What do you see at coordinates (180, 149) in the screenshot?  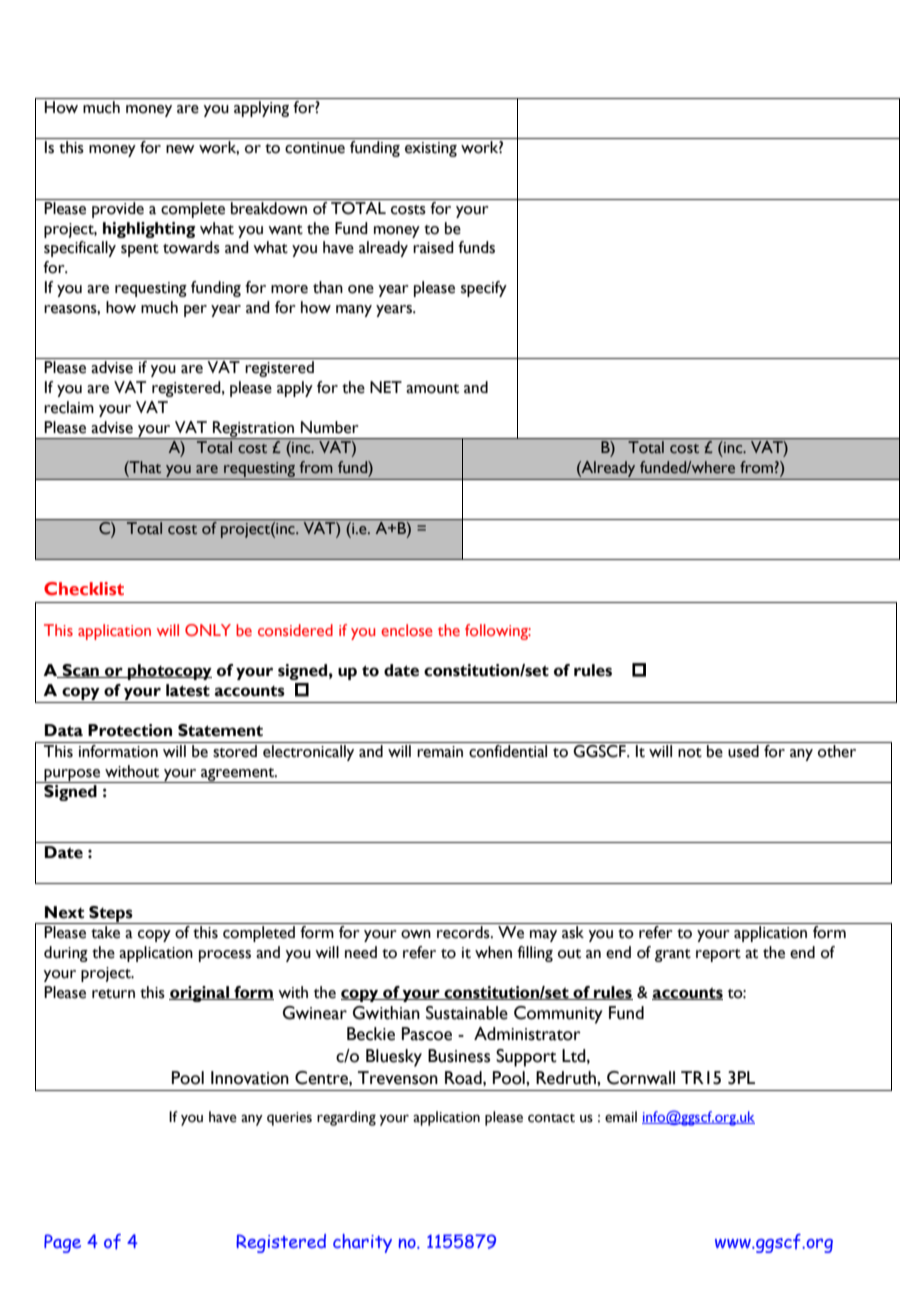 I see `new` at bounding box center [180, 149].
